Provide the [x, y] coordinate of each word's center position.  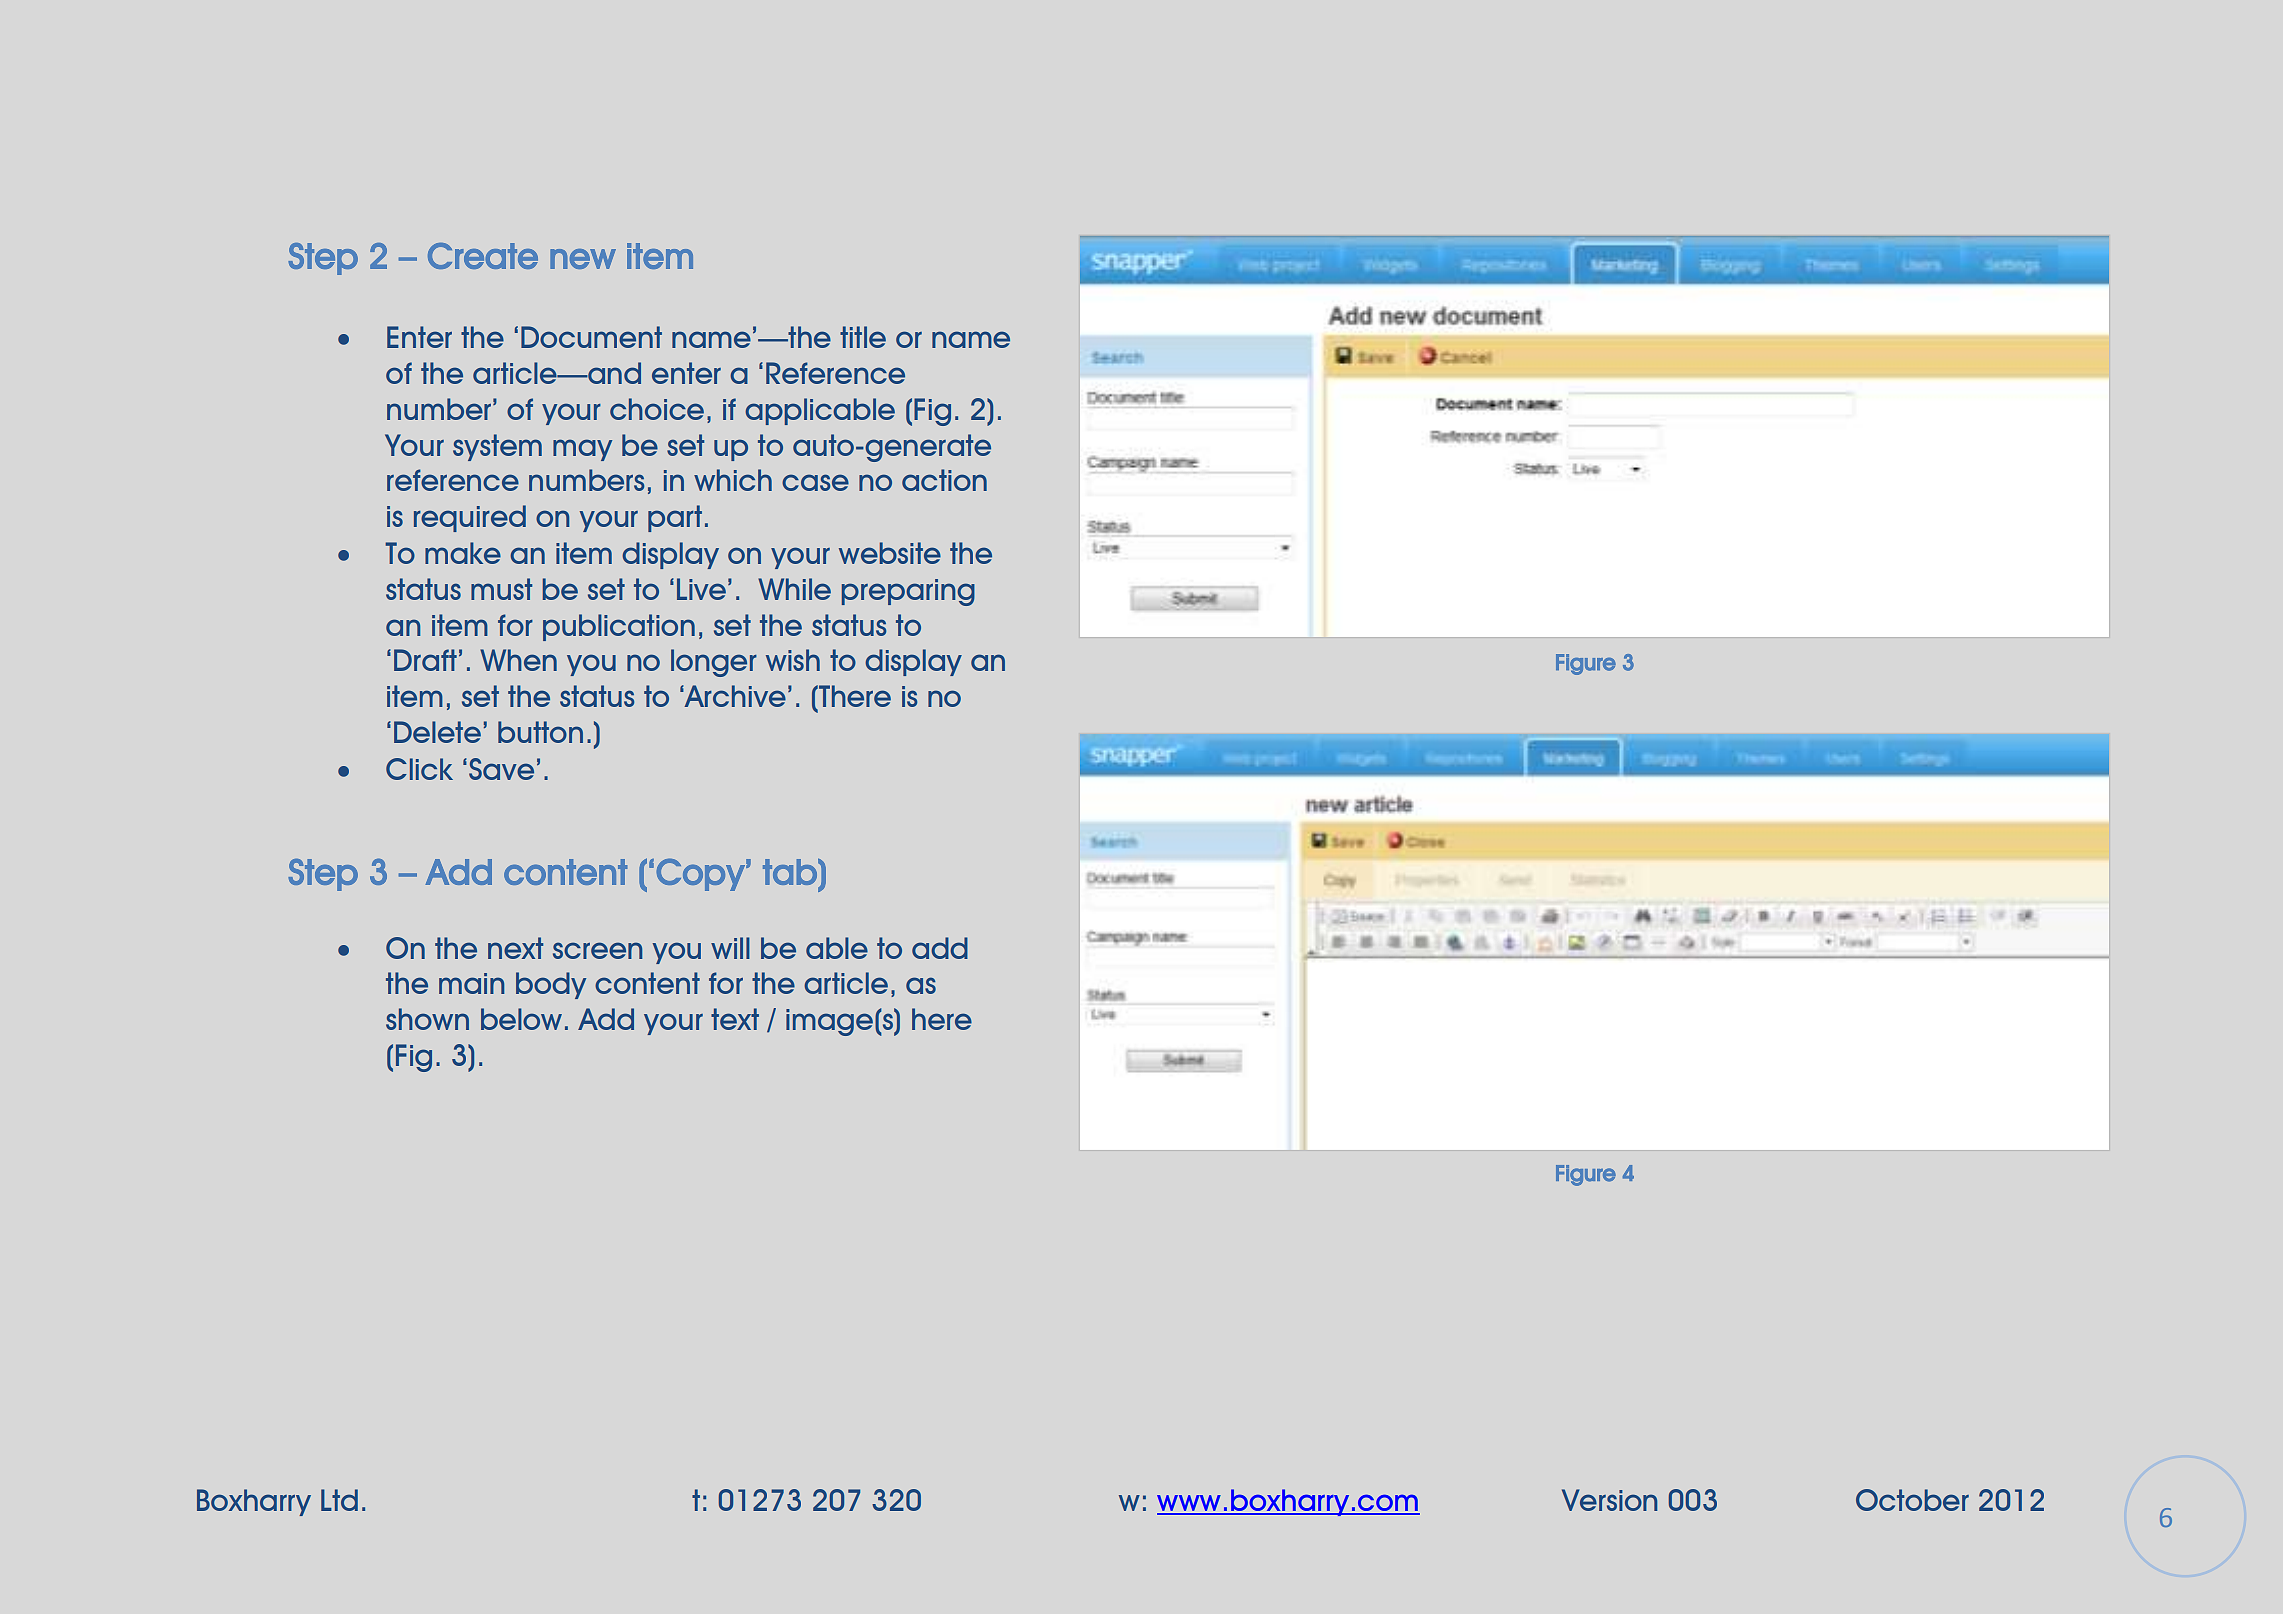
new [583, 259]
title [863, 337]
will [730, 948]
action [944, 480]
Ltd [339, 1500]
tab [791, 872]
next [515, 948]
